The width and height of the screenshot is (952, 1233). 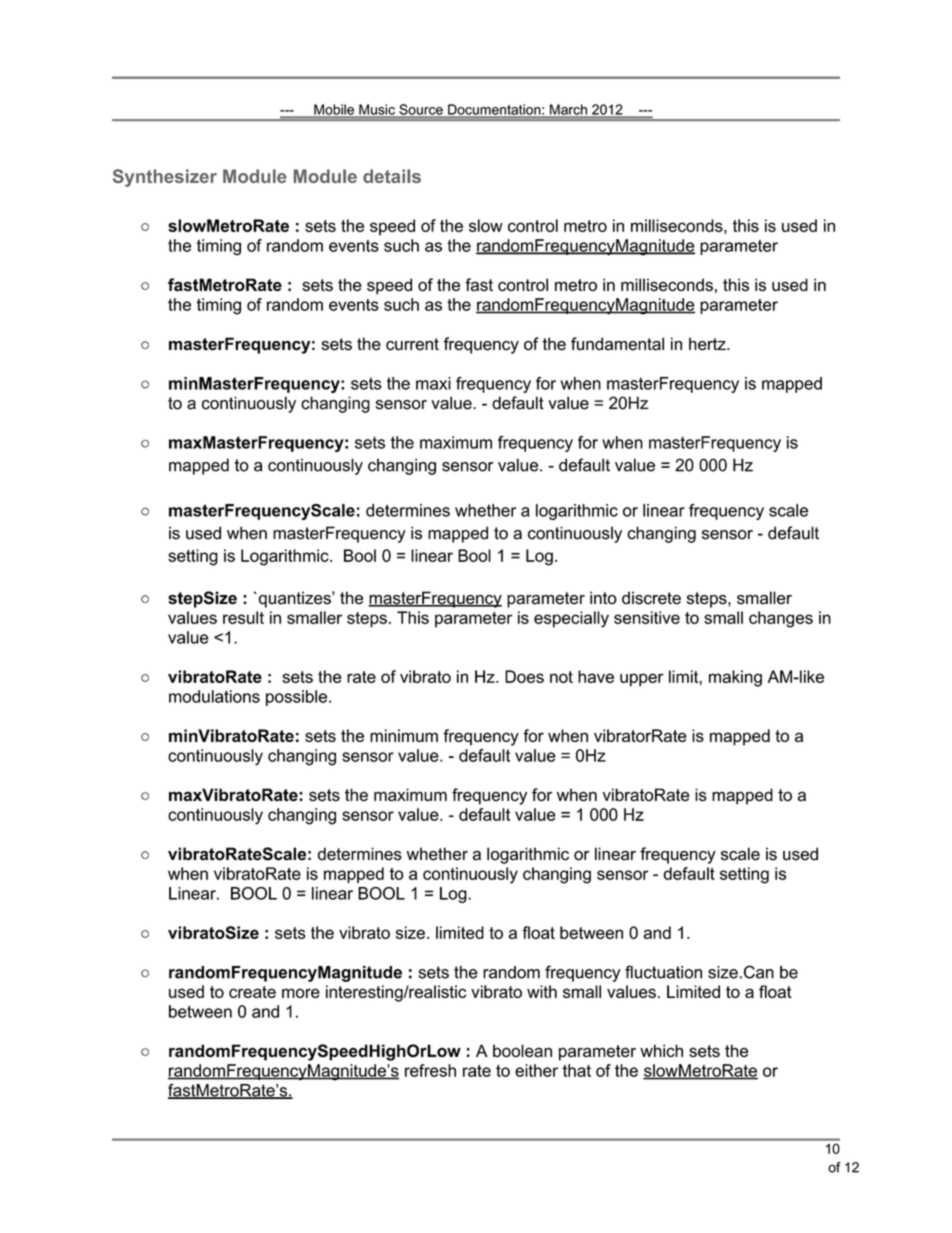 What do you see at coordinates (334, 110) in the screenshot?
I see `Mobile` at bounding box center [334, 110].
